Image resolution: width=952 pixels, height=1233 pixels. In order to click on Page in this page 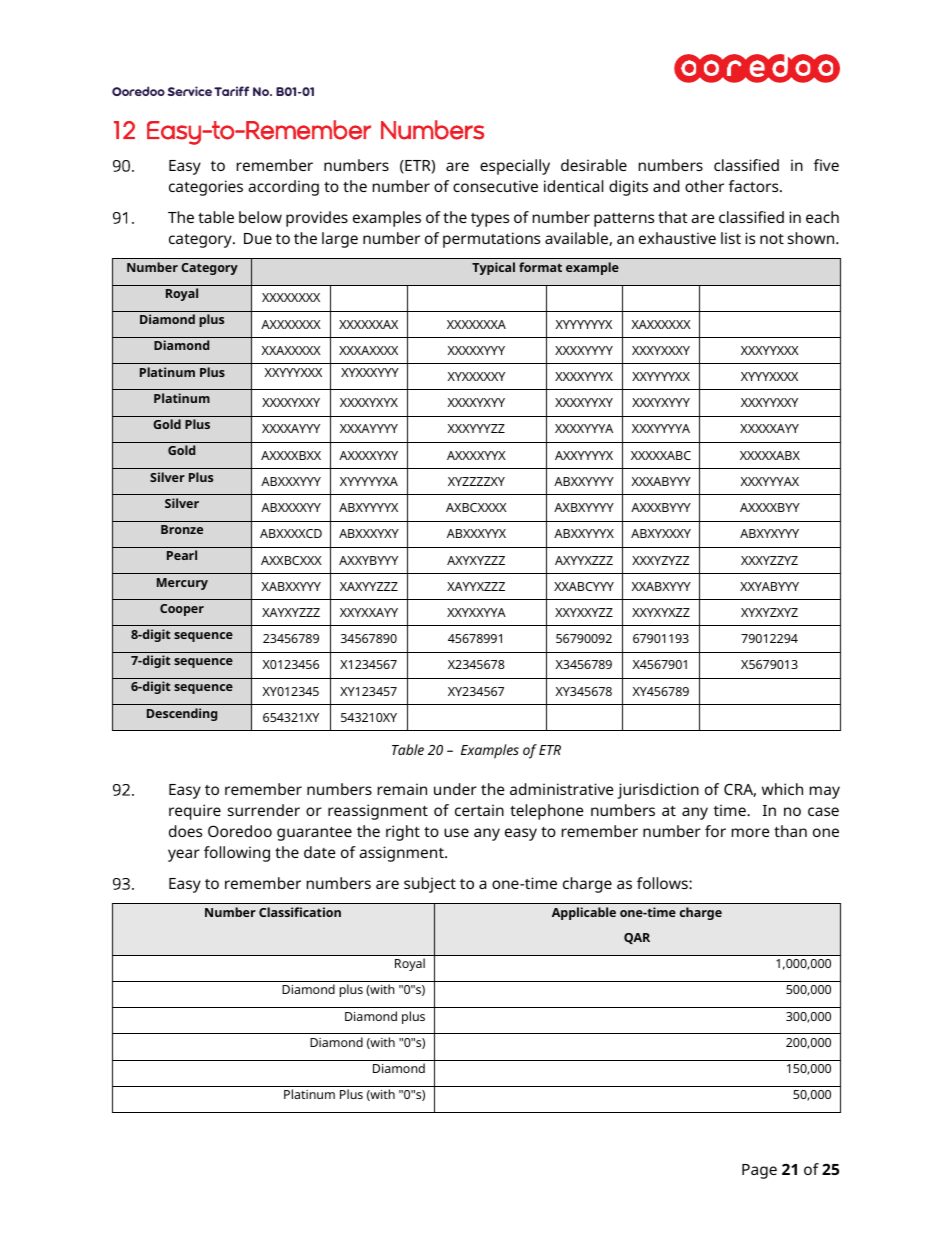, I will do `click(759, 1171)`.
